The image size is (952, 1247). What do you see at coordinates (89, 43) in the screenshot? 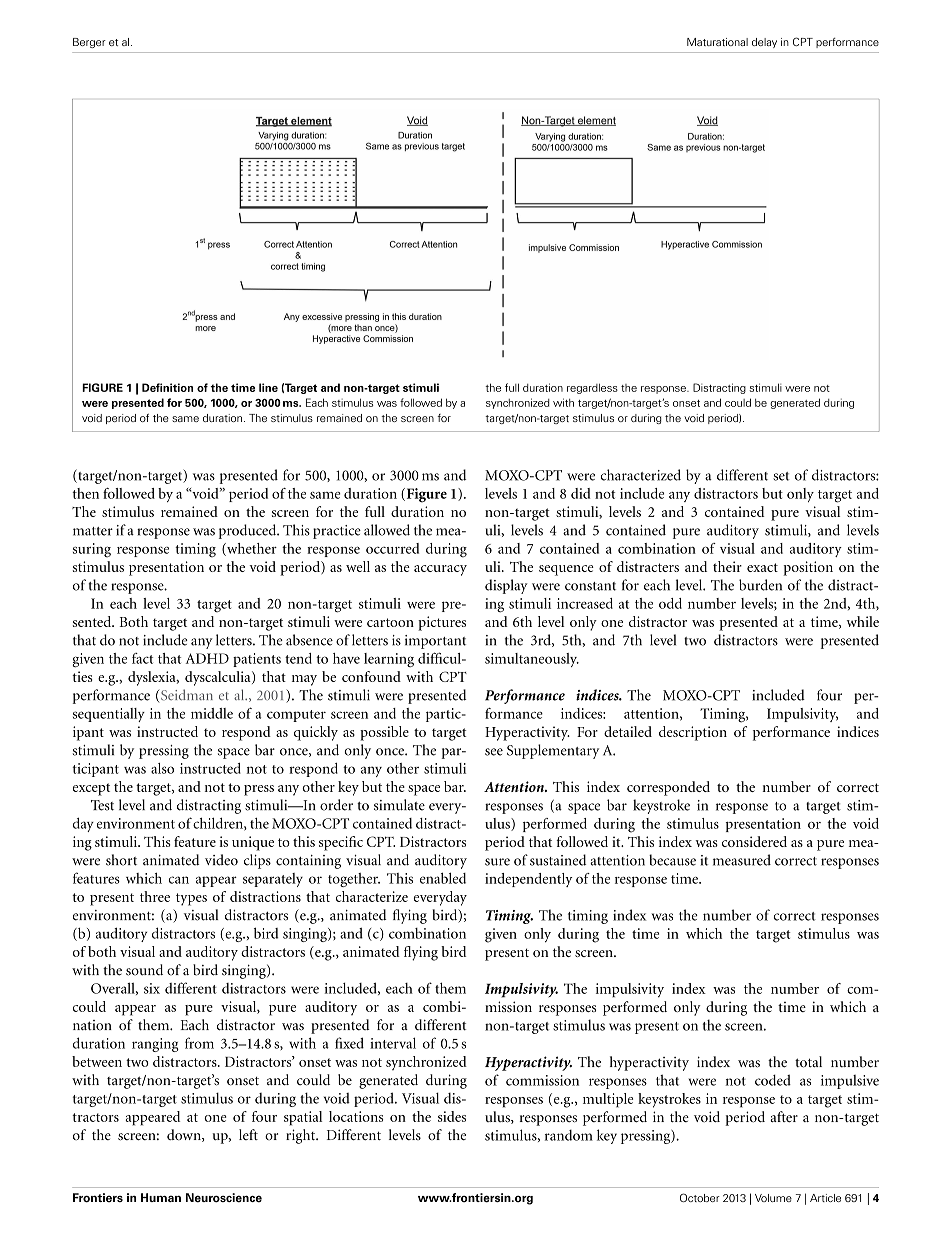
I see `Berger` at bounding box center [89, 43].
